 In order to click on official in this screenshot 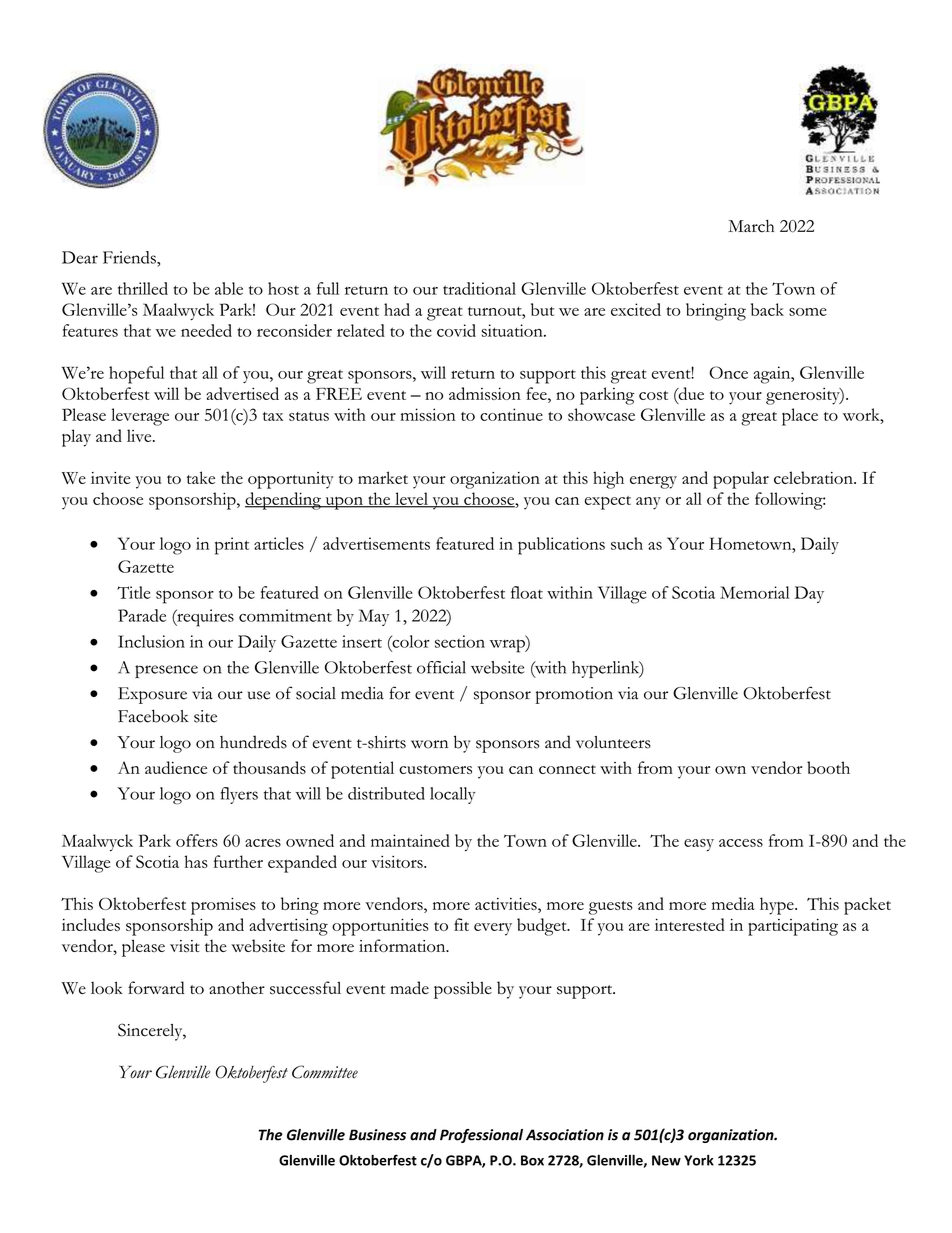, I will do `click(441, 667)`.
